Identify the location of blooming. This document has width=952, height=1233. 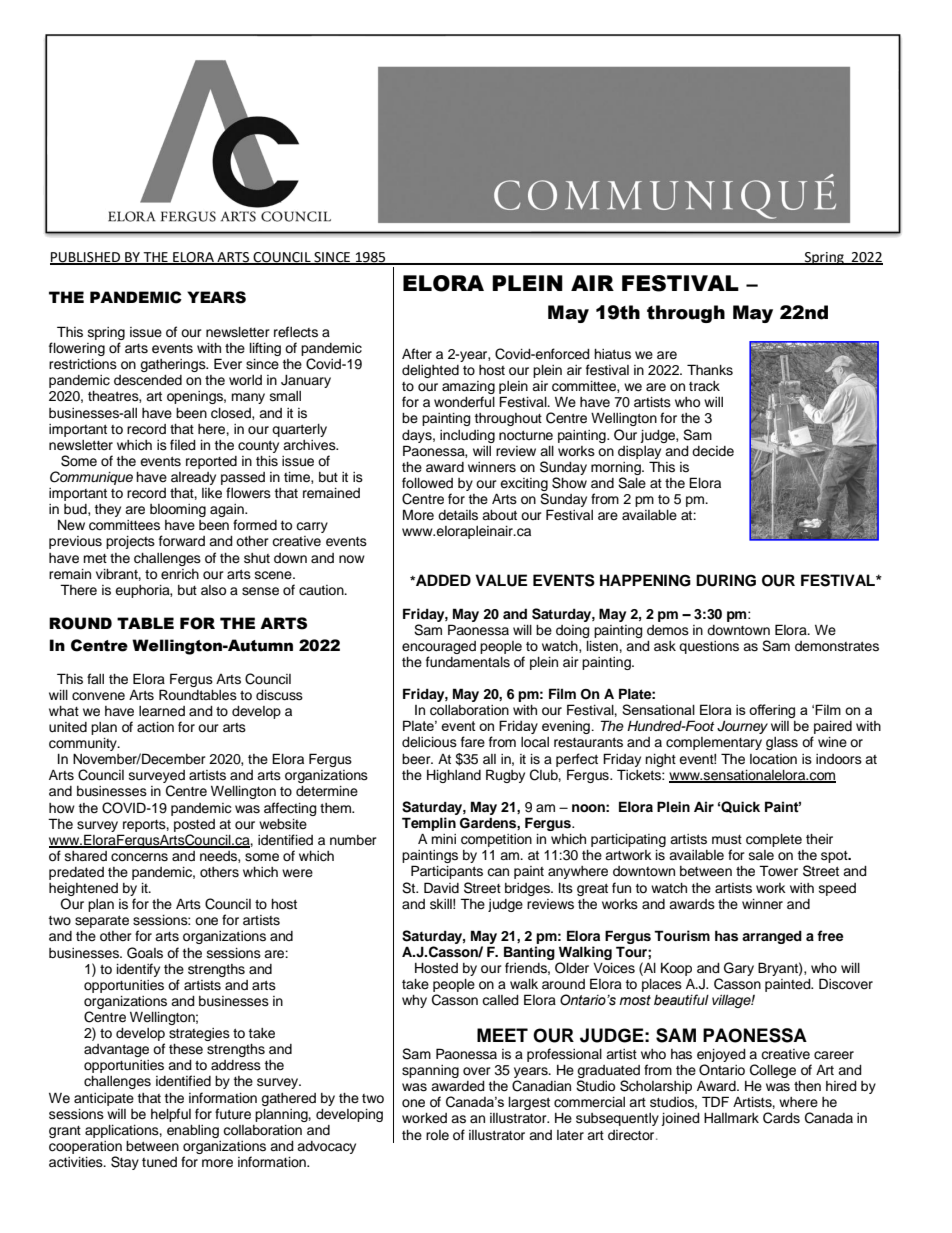
(178, 510).
